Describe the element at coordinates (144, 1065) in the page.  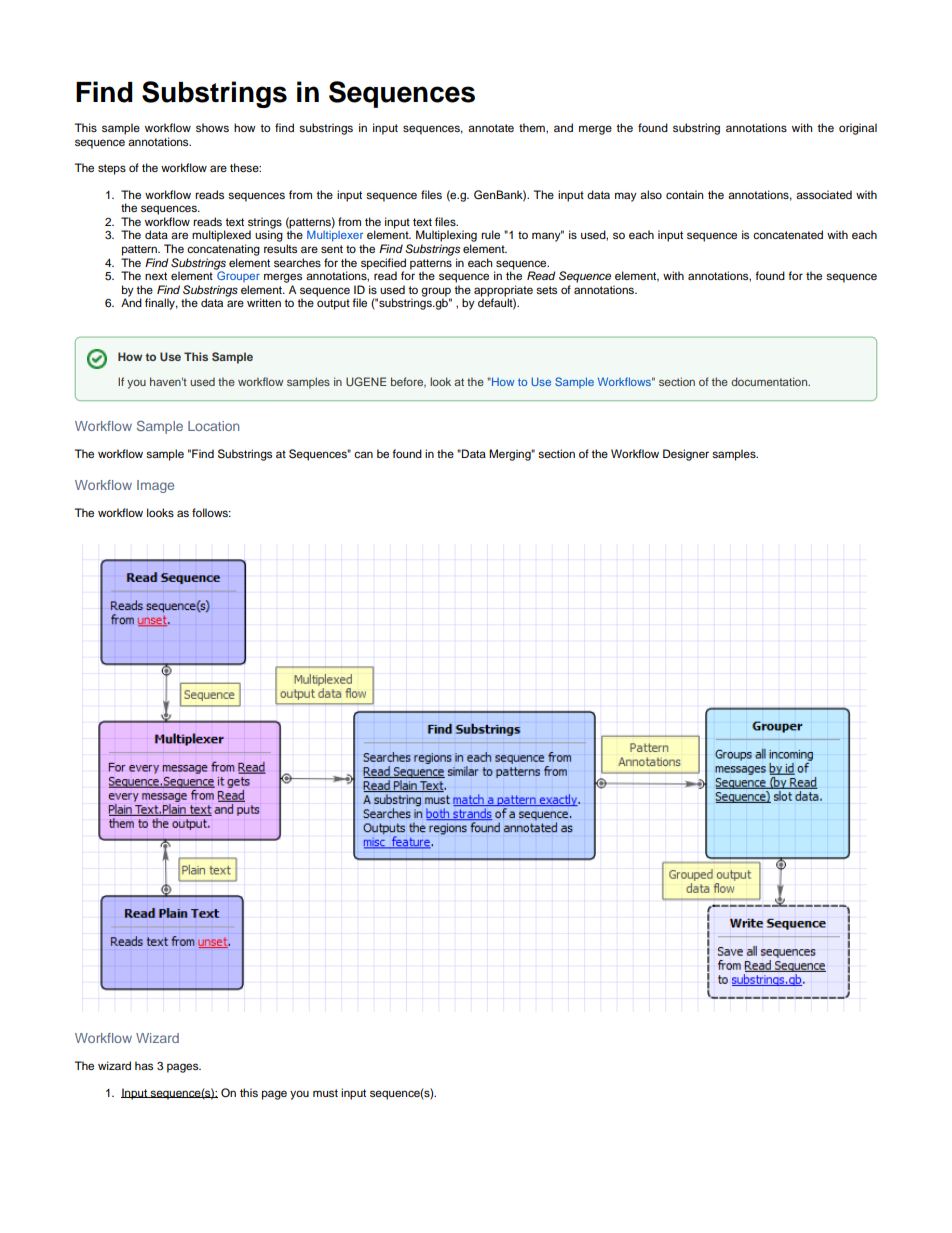
I see `has` at that location.
